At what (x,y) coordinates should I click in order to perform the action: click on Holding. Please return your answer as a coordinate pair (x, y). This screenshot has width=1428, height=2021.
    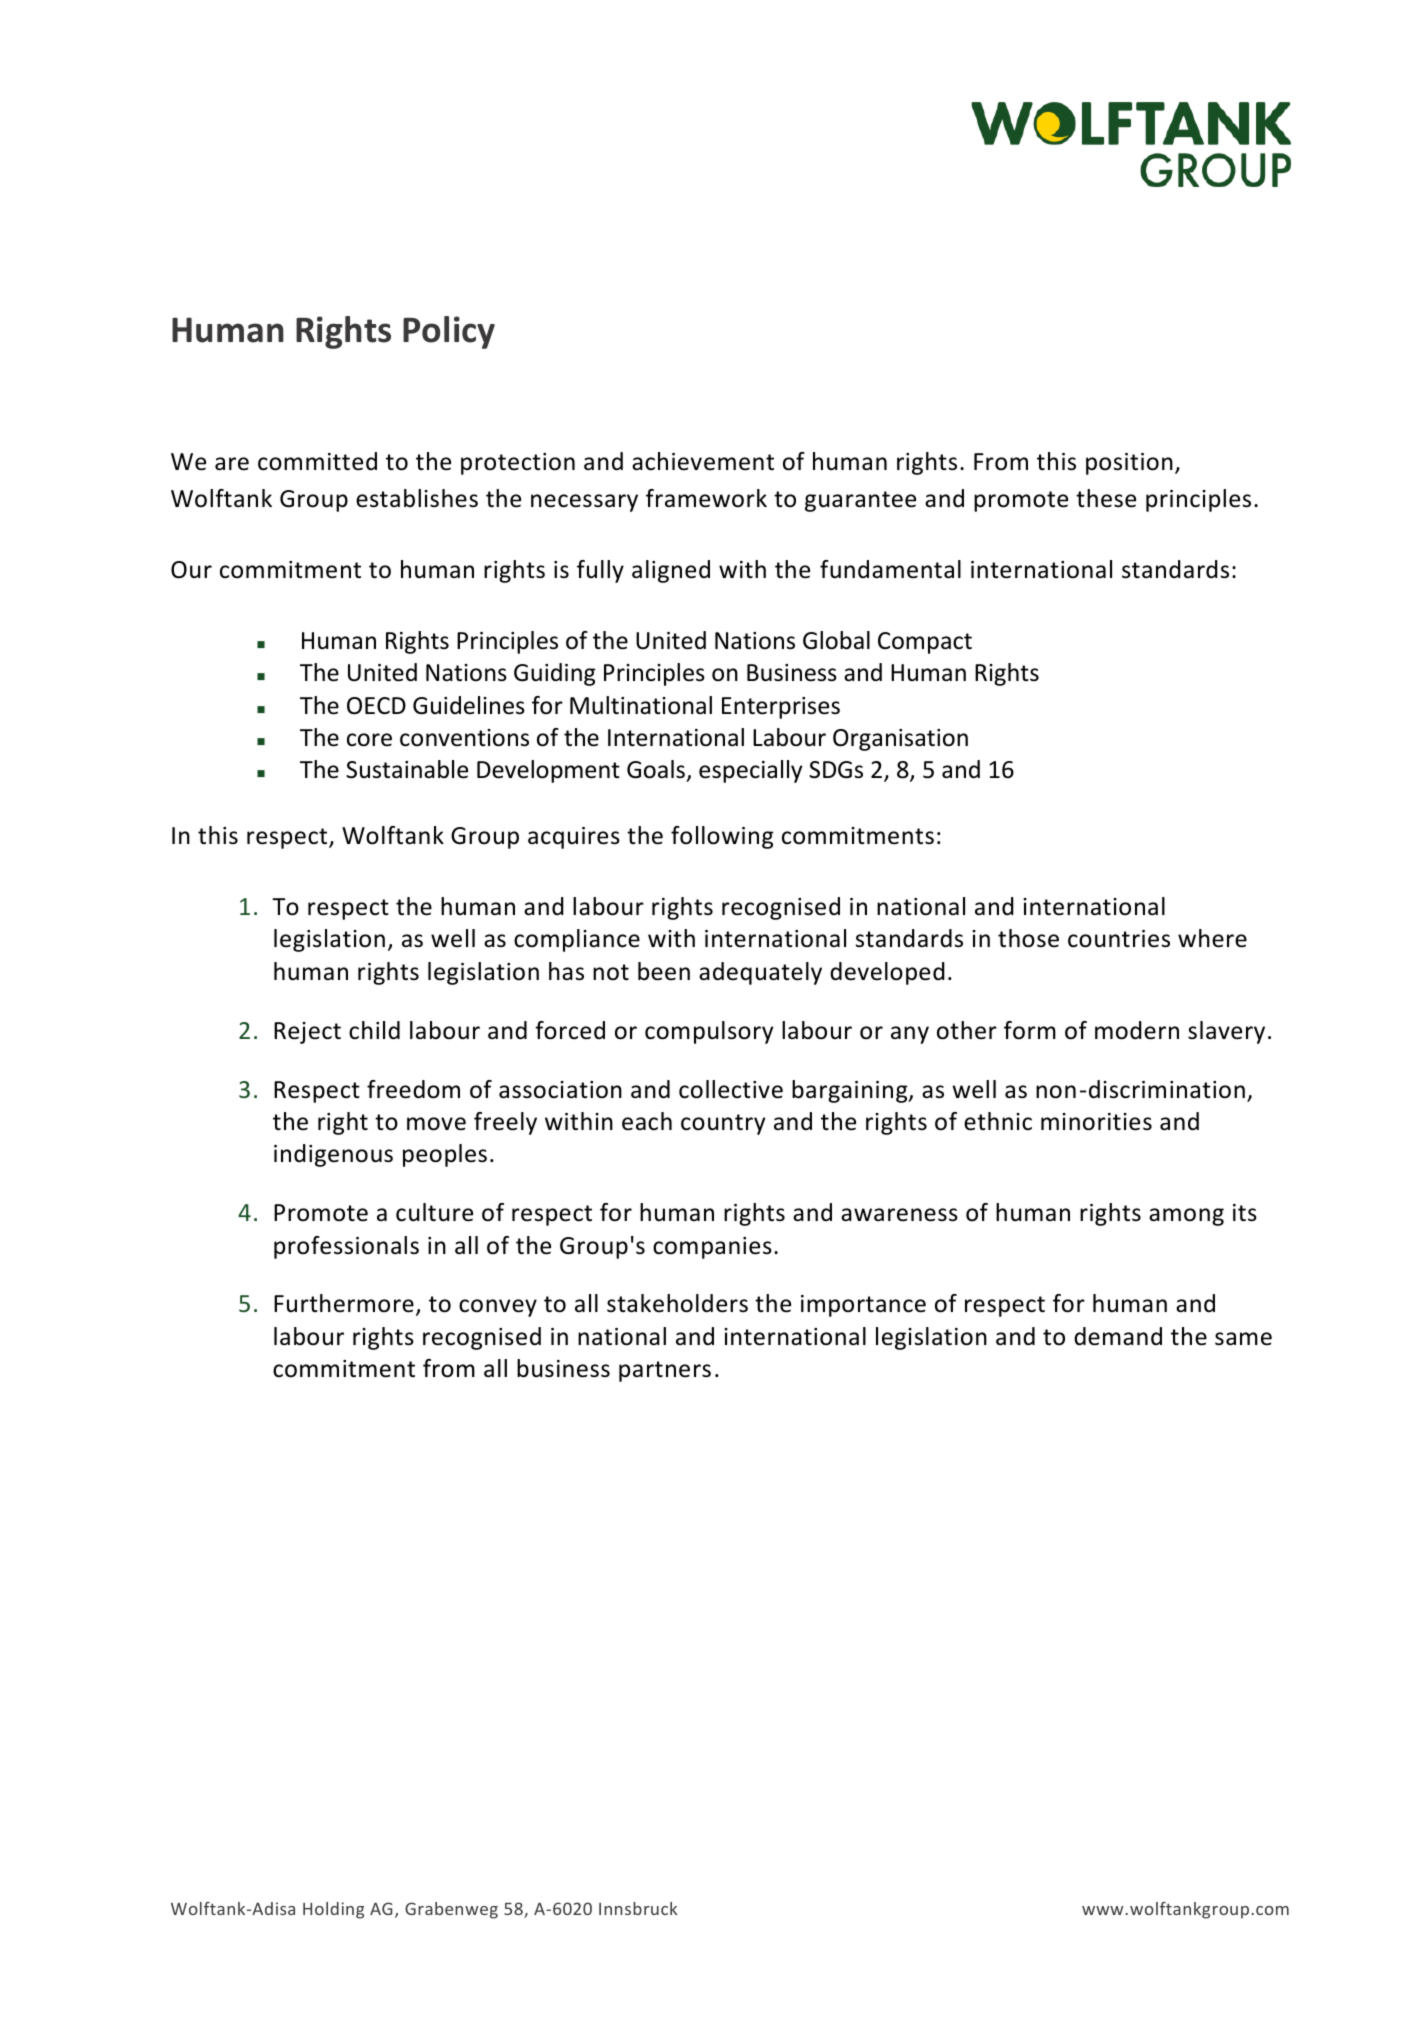
    Looking at the image, I should click on (333, 1910).
